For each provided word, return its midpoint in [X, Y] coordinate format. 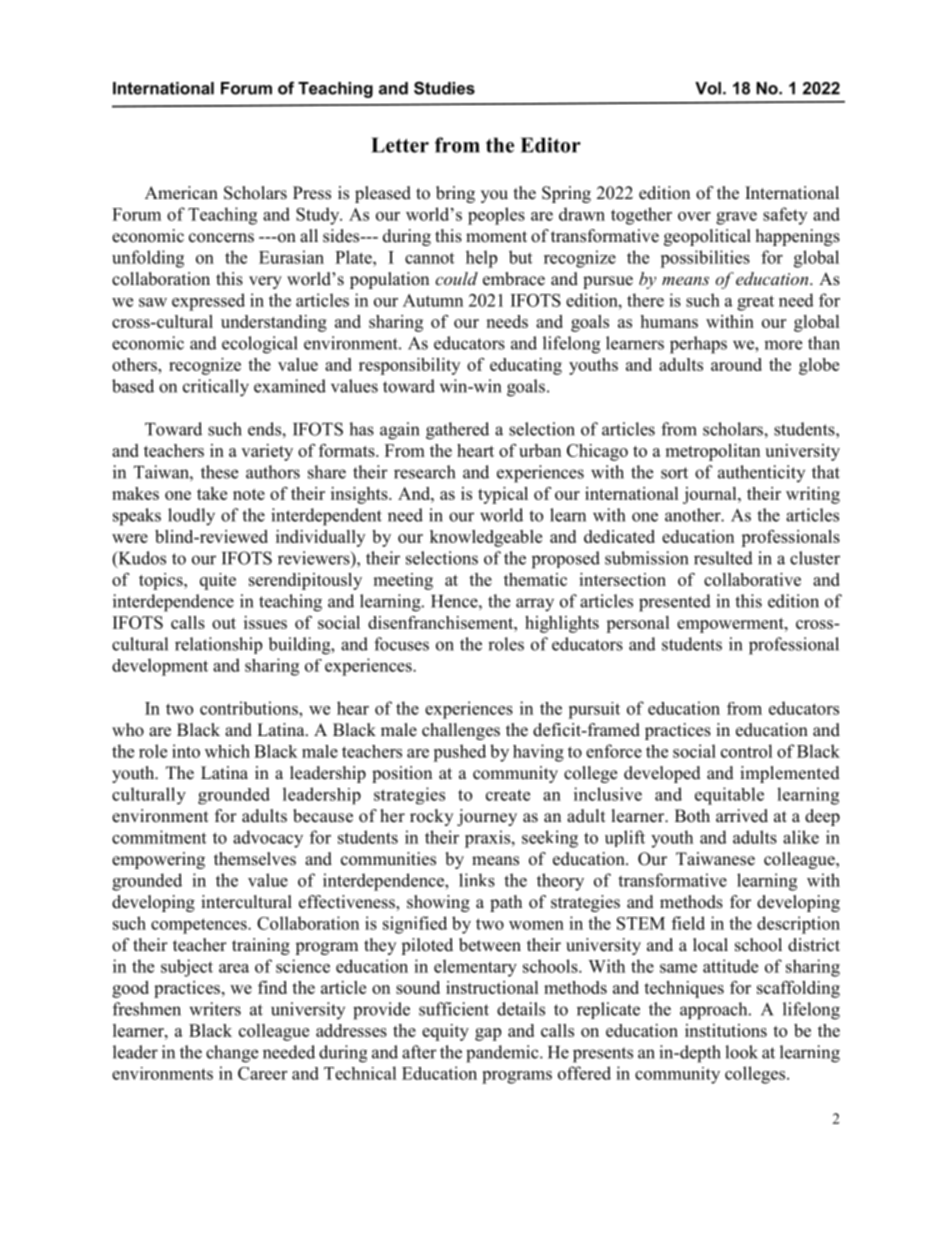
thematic [535, 579]
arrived [742, 816]
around [736, 364]
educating [526, 366]
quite [218, 581]
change [232, 1054]
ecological [260, 345]
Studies [444, 88]
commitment [159, 837]
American [181, 193]
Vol [708, 88]
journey [487, 817]
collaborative [752, 579]
